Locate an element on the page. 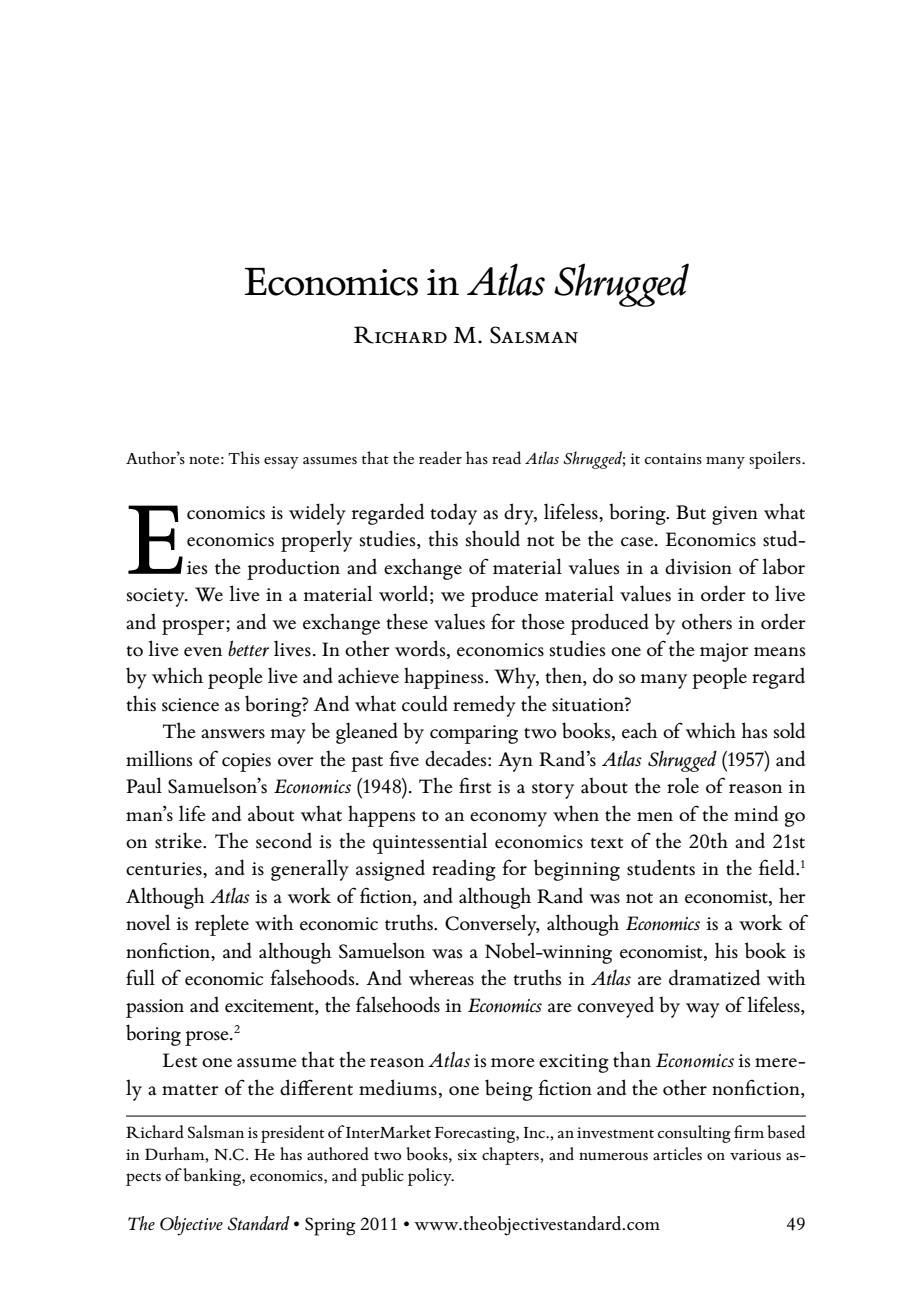 This image has width=921, height=1316. banking is located at coordinates (213, 1177).
